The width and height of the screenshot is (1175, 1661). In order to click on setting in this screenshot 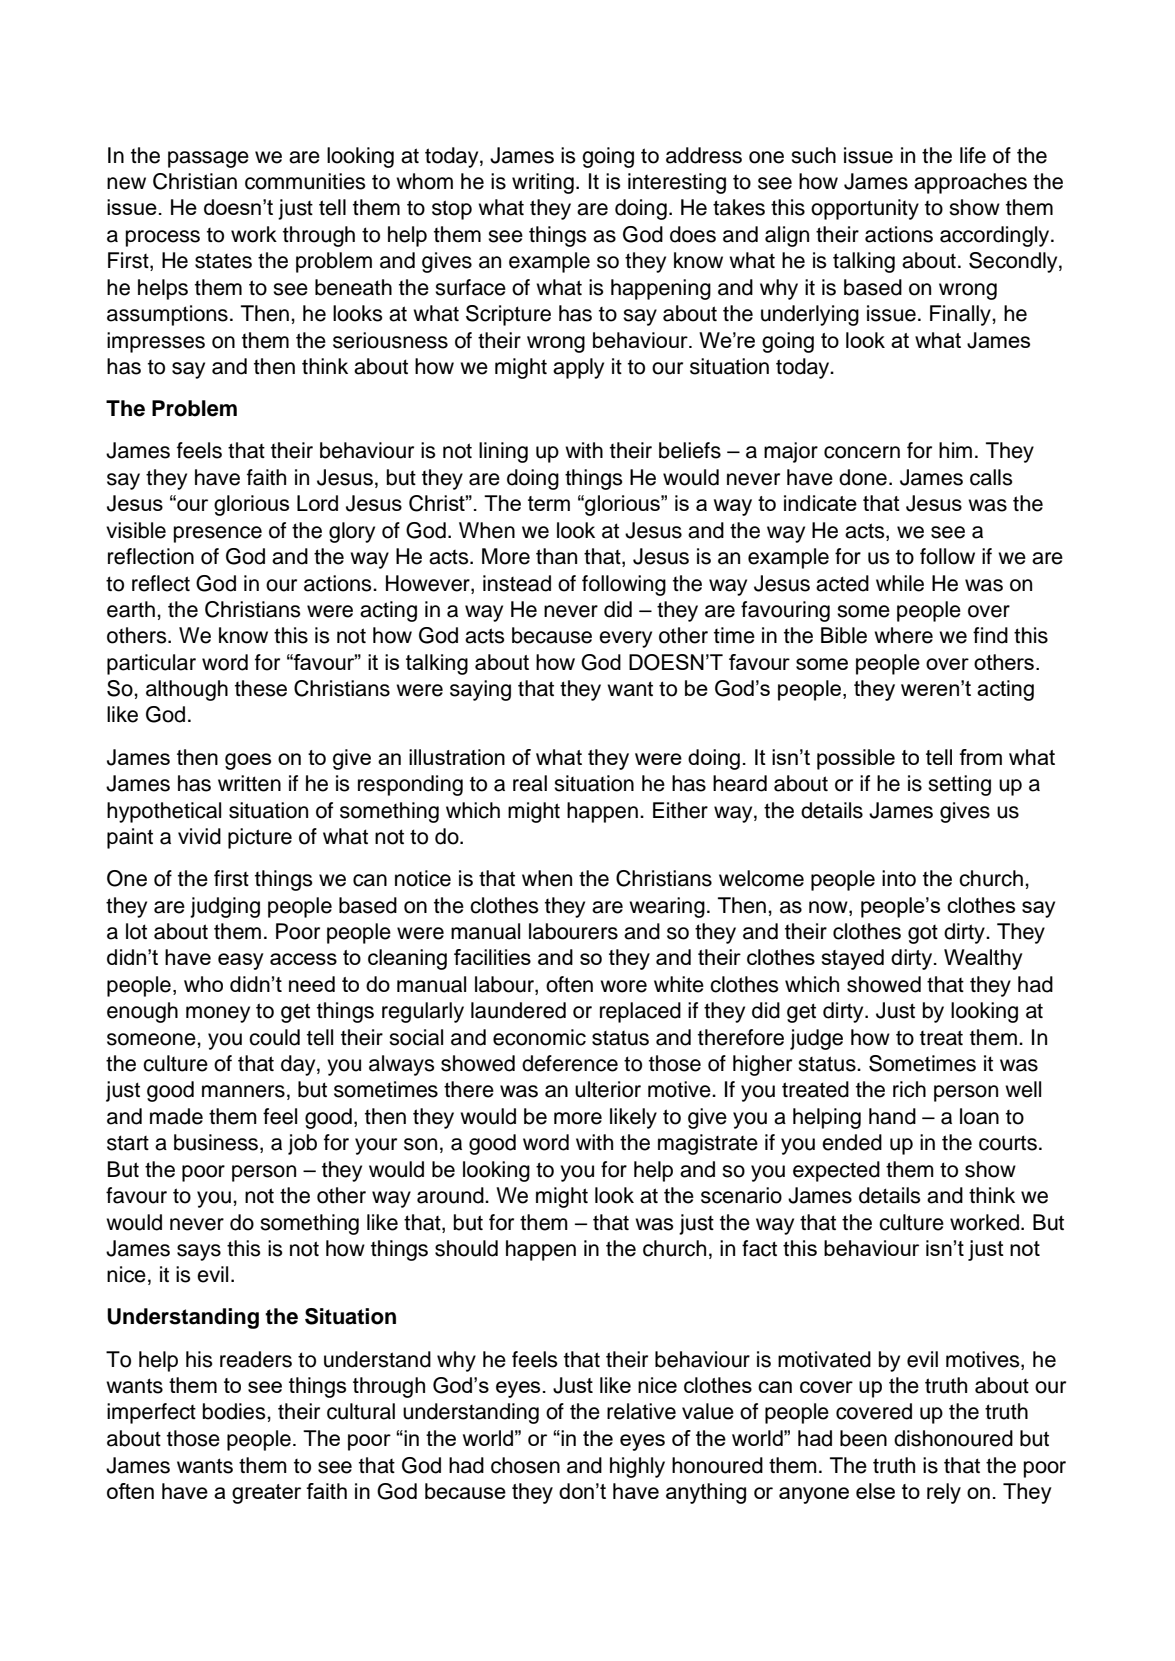, I will do `click(959, 785)`.
